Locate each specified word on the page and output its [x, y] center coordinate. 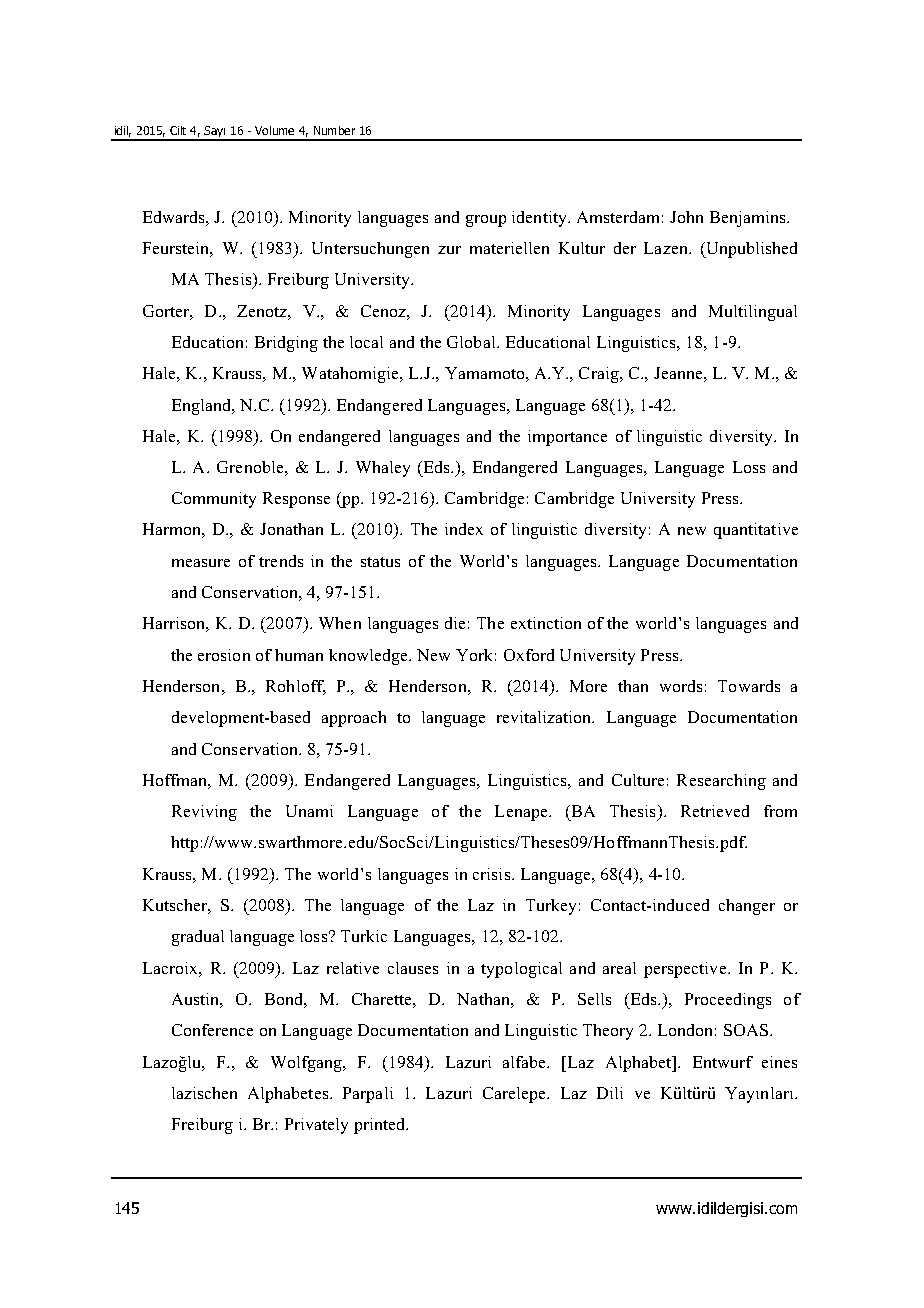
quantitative [756, 531]
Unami [309, 811]
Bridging [286, 344]
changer [747, 907]
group [486, 221]
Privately [316, 1126]
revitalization [545, 717]
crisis [493, 874]
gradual [198, 938]
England [203, 407]
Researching [721, 782]
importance [567, 438]
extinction [546, 623]
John [686, 217]
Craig [600, 375]
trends [281, 561]
